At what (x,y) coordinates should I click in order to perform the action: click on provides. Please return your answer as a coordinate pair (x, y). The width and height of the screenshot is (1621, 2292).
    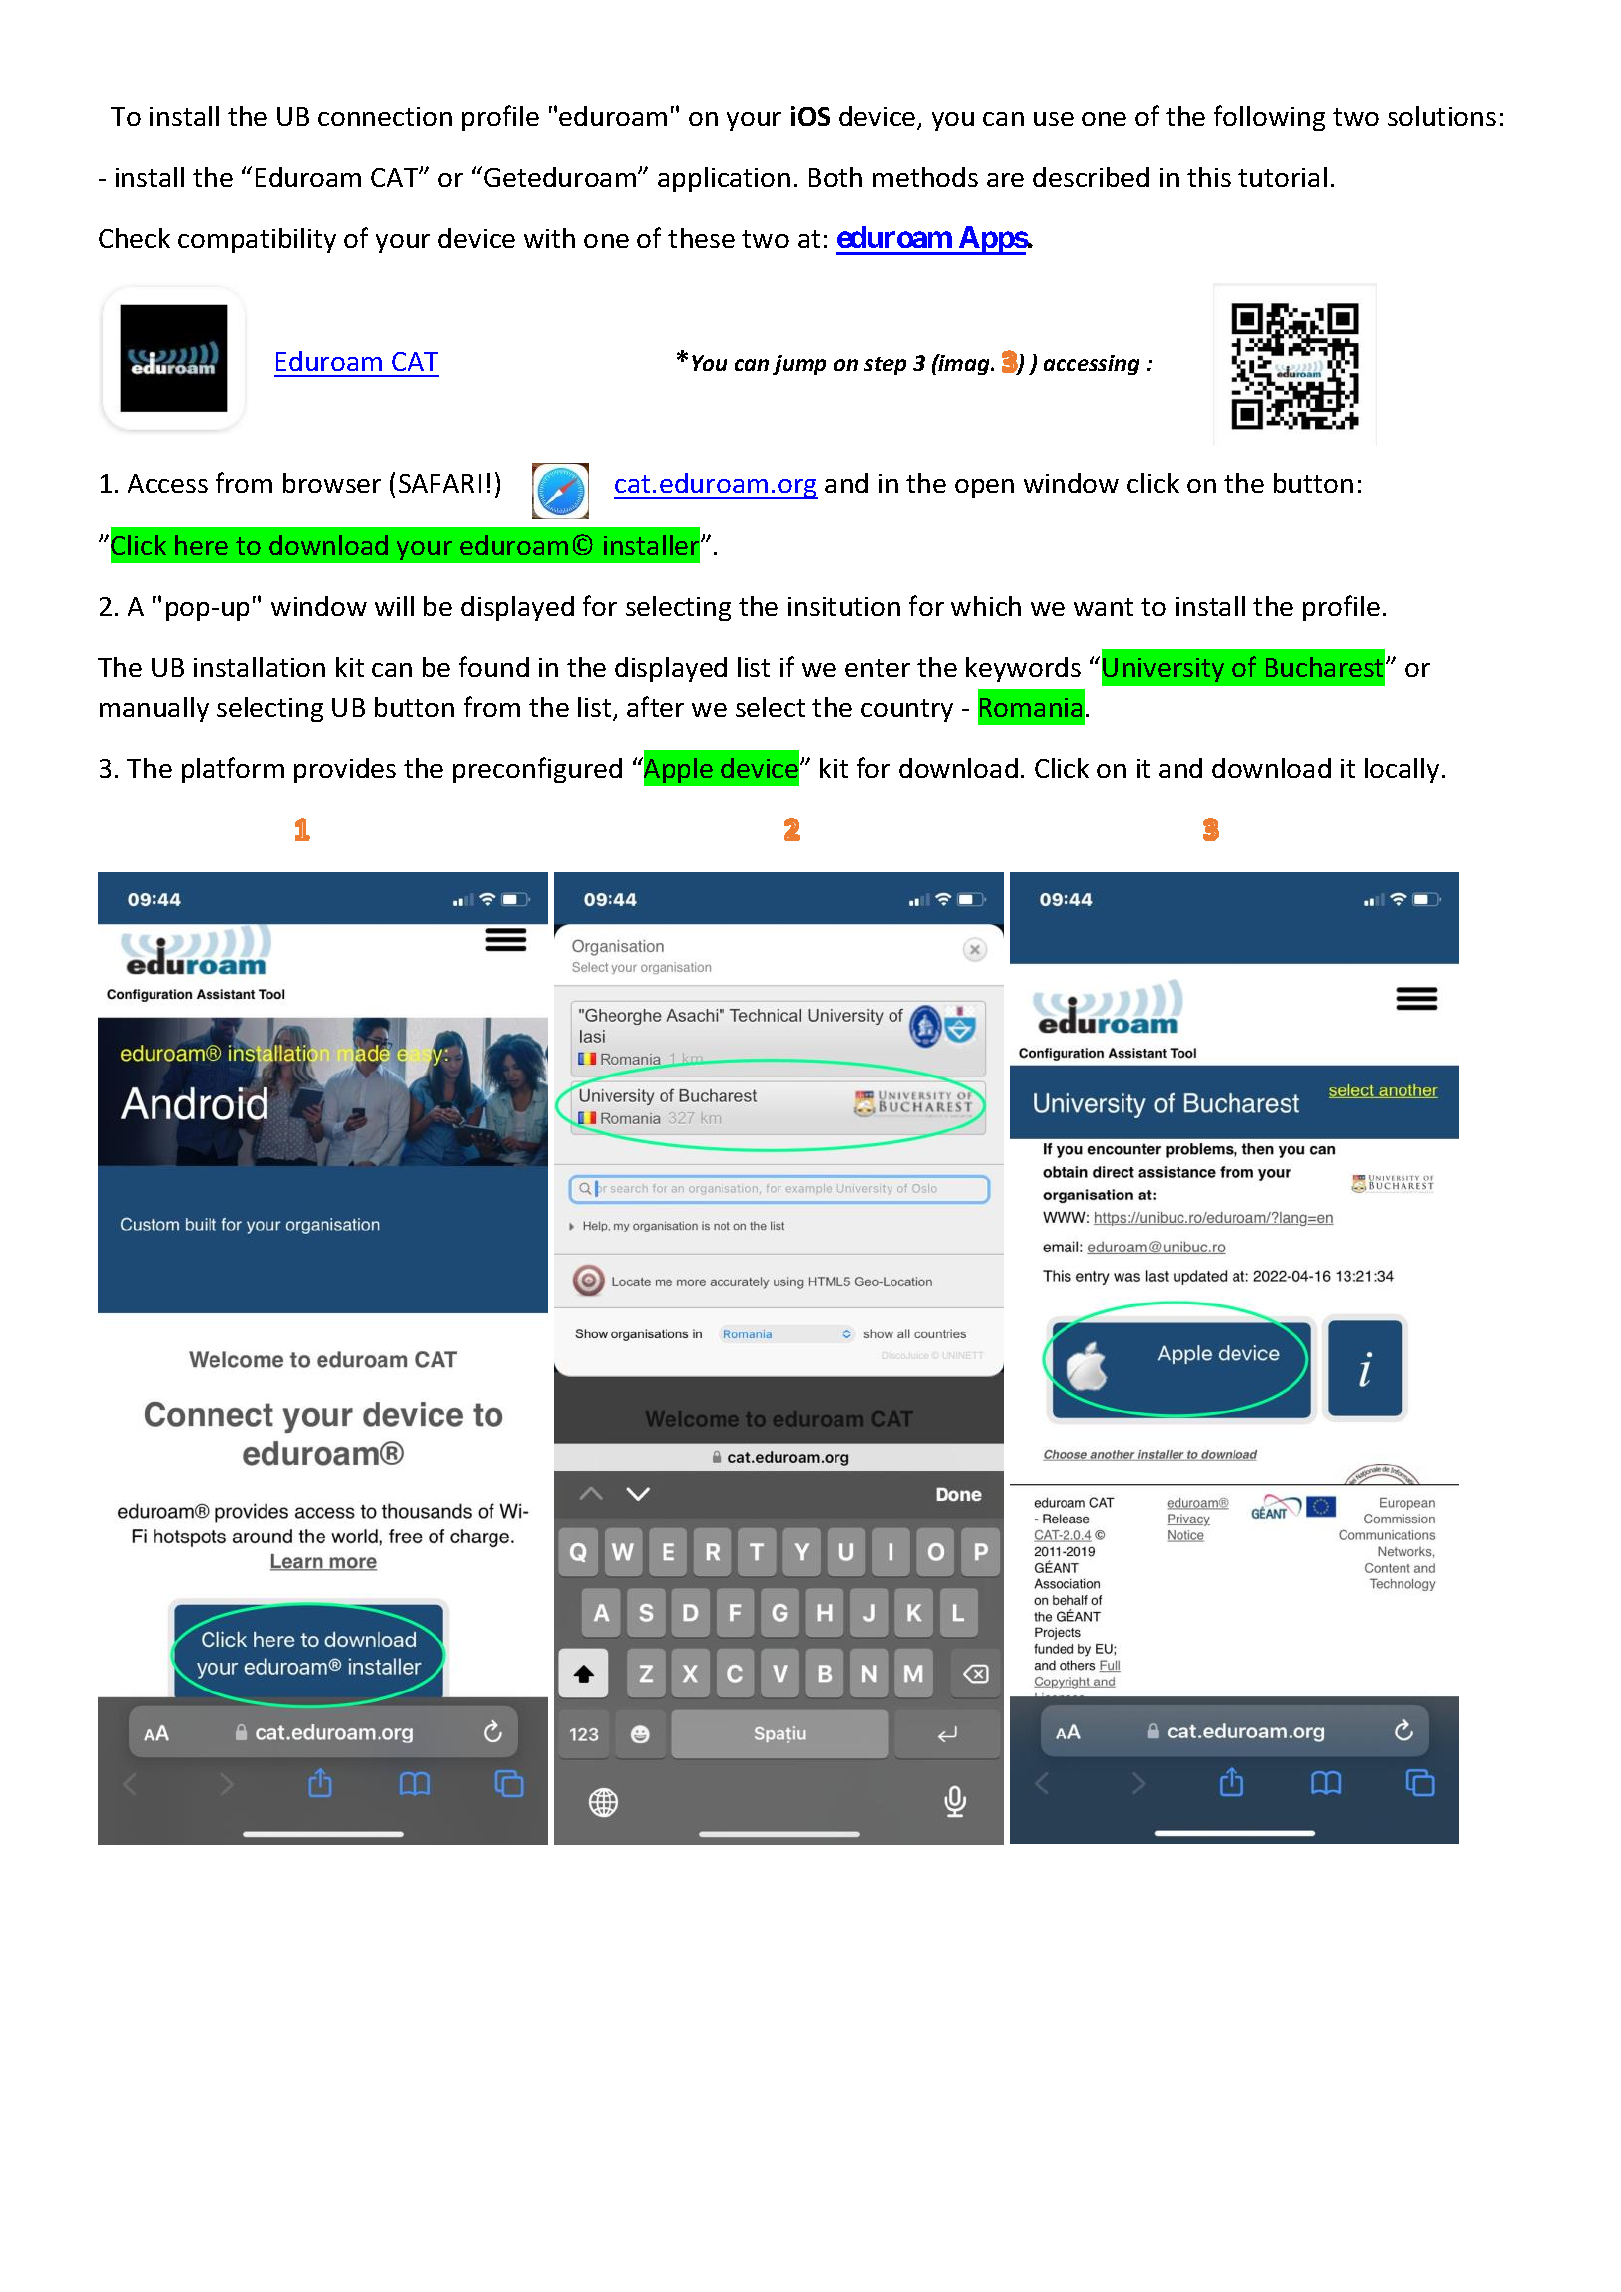
    Looking at the image, I should click on (345, 770).
